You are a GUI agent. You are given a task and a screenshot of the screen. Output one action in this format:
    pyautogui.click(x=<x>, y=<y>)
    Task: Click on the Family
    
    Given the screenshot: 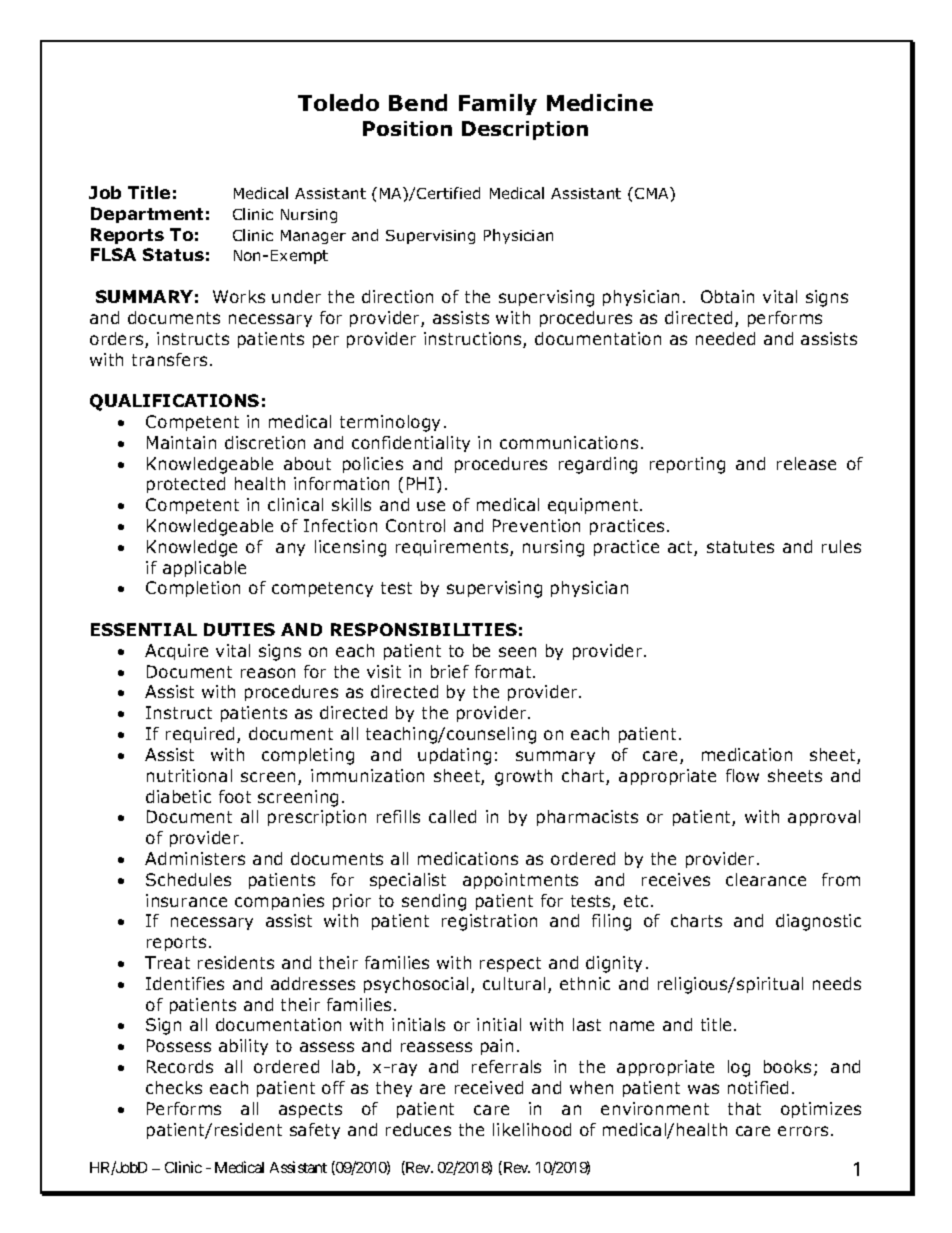 What is the action you would take?
    pyautogui.click(x=498, y=104)
